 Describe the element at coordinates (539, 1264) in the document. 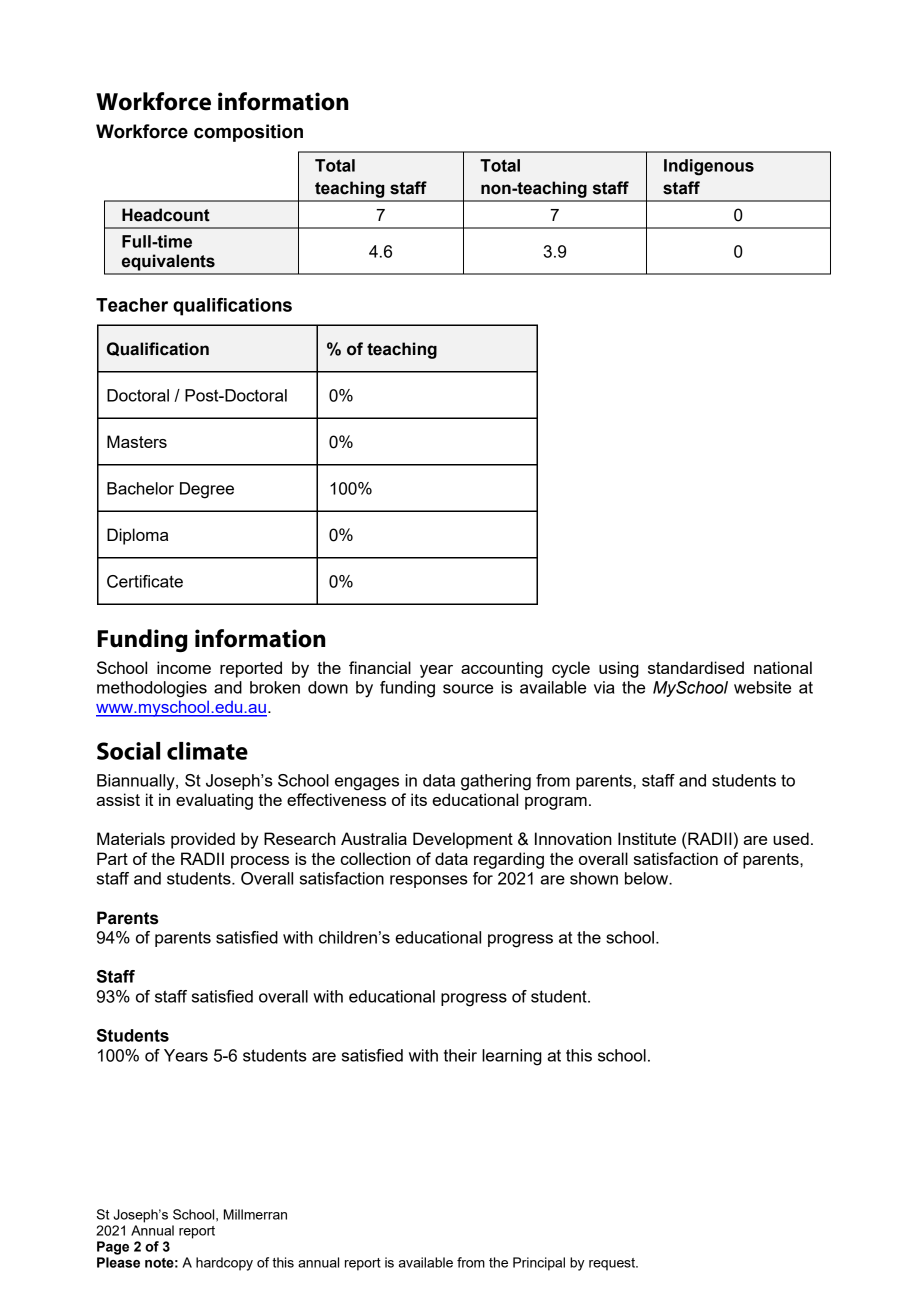

I see `Principal` at that location.
